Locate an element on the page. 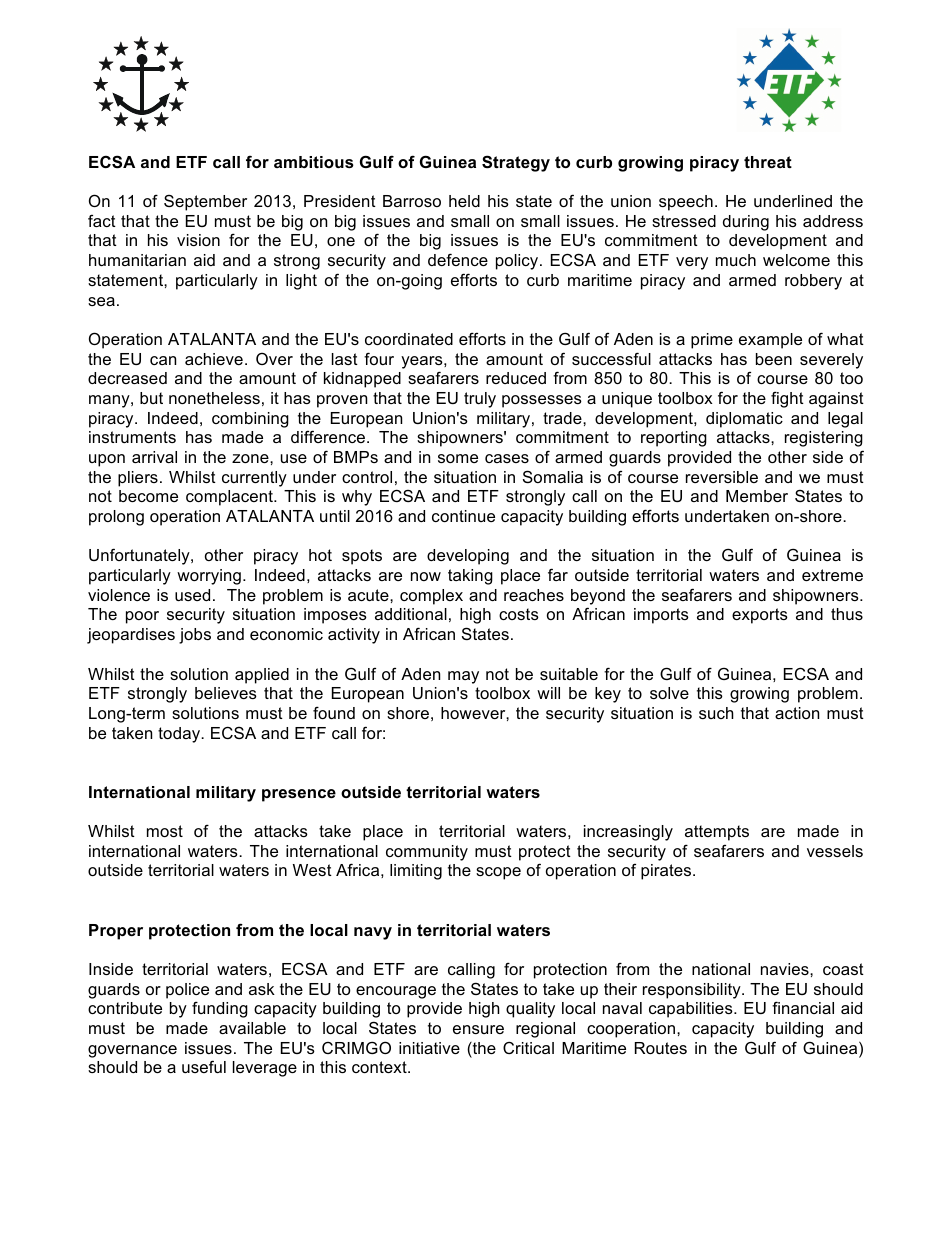 This page has height=1233, width=952. reversible is located at coordinates (722, 477).
